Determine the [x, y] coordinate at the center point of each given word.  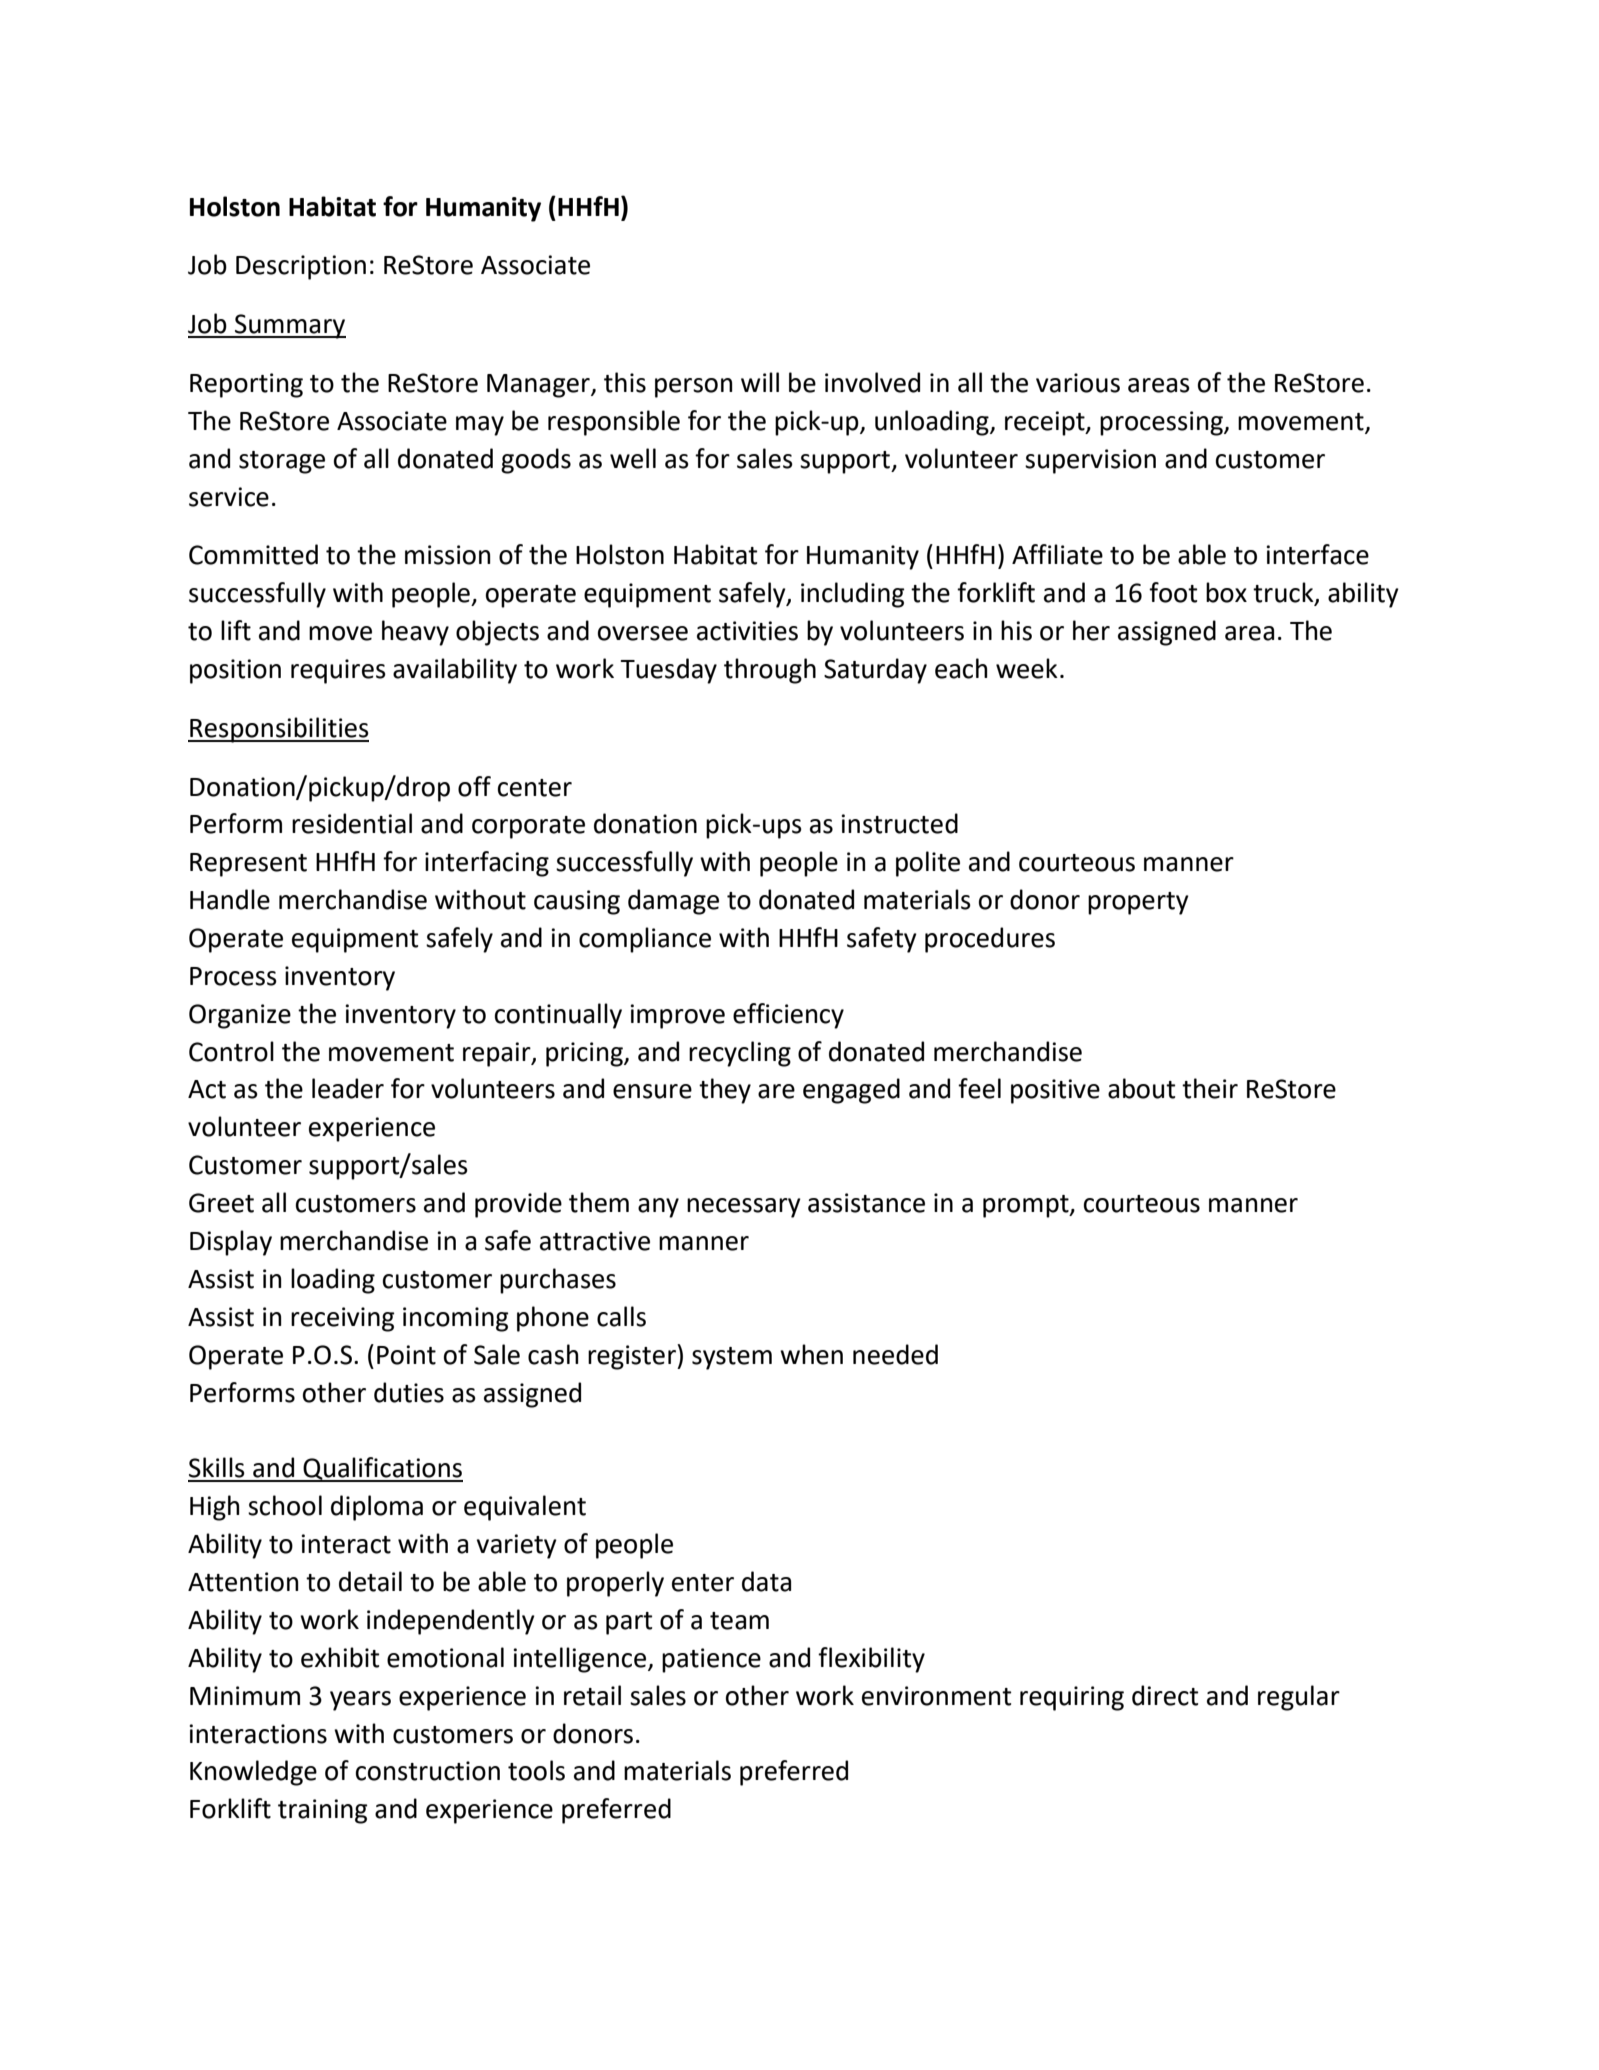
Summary [289, 326]
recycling [740, 1054]
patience [711, 1660]
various [1078, 383]
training [322, 1811]
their [1210, 1088]
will [760, 382]
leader [348, 1088]
